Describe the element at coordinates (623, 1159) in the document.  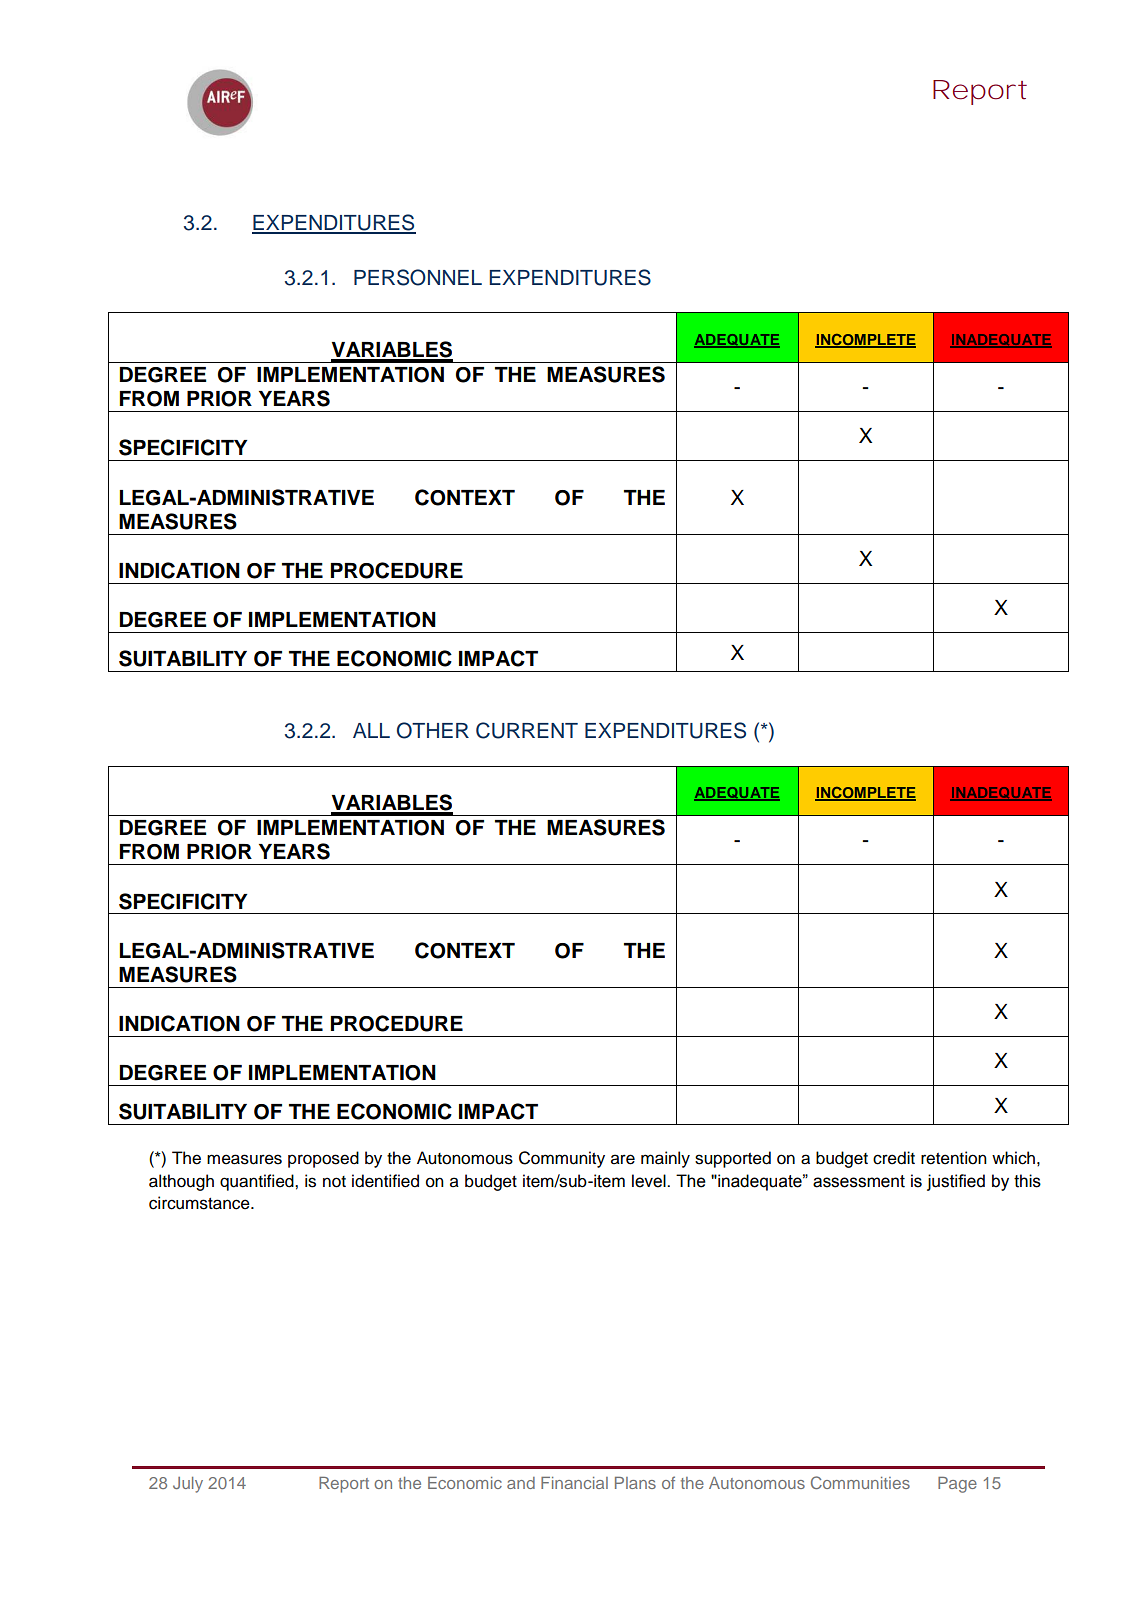
I see `are` at that location.
